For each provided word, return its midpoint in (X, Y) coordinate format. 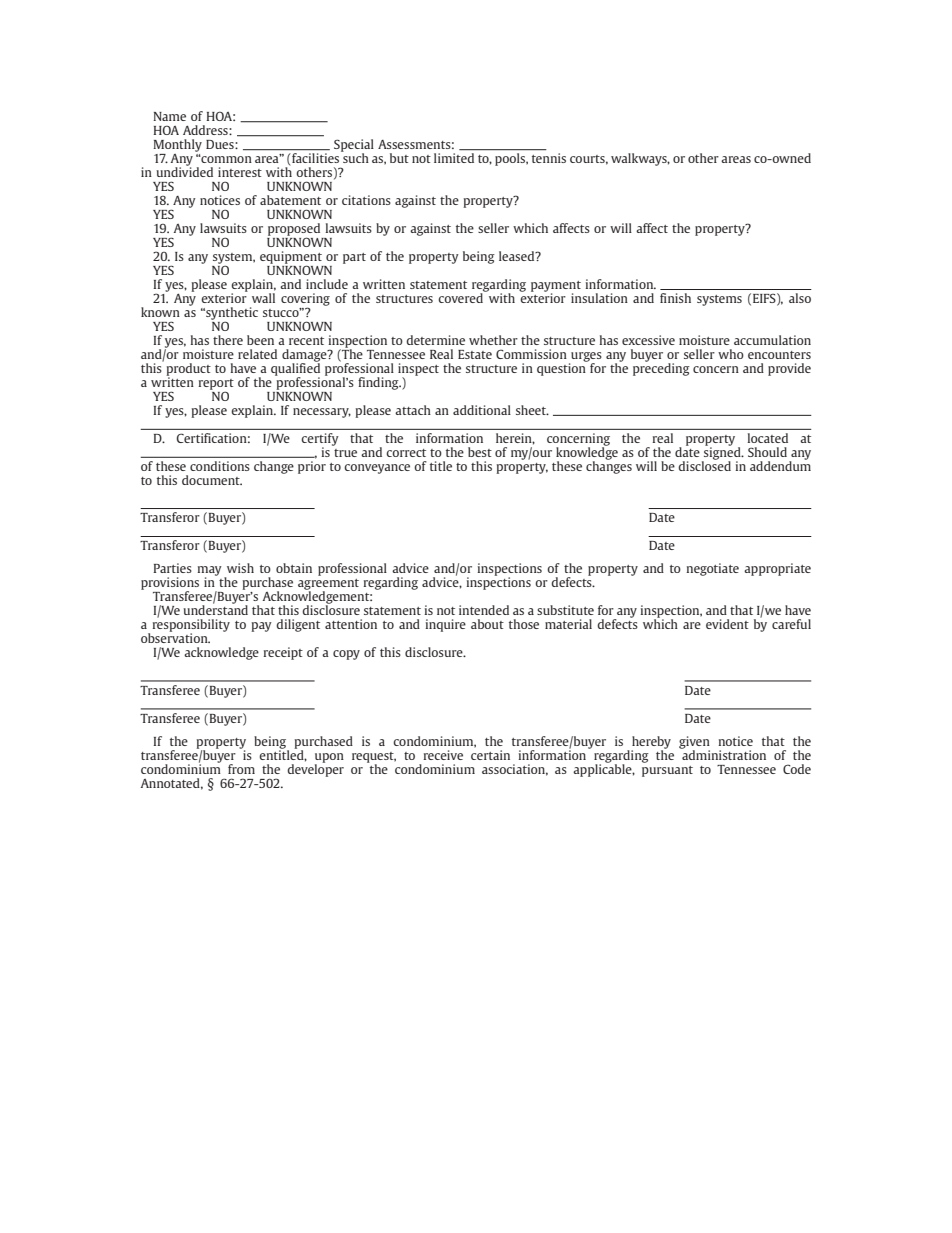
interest (240, 172)
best (480, 452)
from (241, 769)
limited (454, 158)
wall (263, 298)
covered (461, 297)
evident (727, 624)
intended (484, 610)
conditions (220, 466)
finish (675, 298)
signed (722, 453)
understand (215, 609)
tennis (549, 158)
